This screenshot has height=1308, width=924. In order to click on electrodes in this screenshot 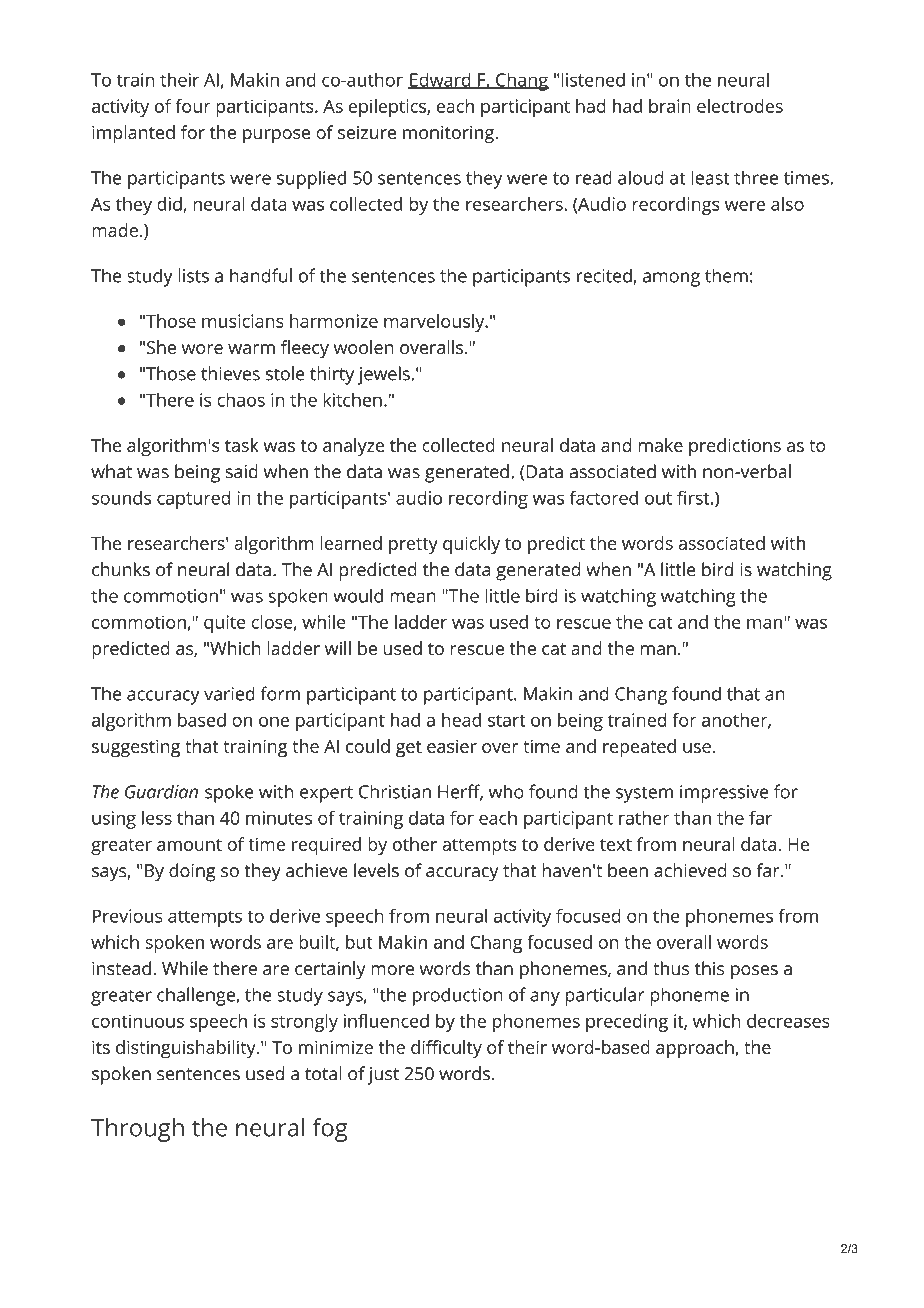, I will do `click(740, 106)`.
